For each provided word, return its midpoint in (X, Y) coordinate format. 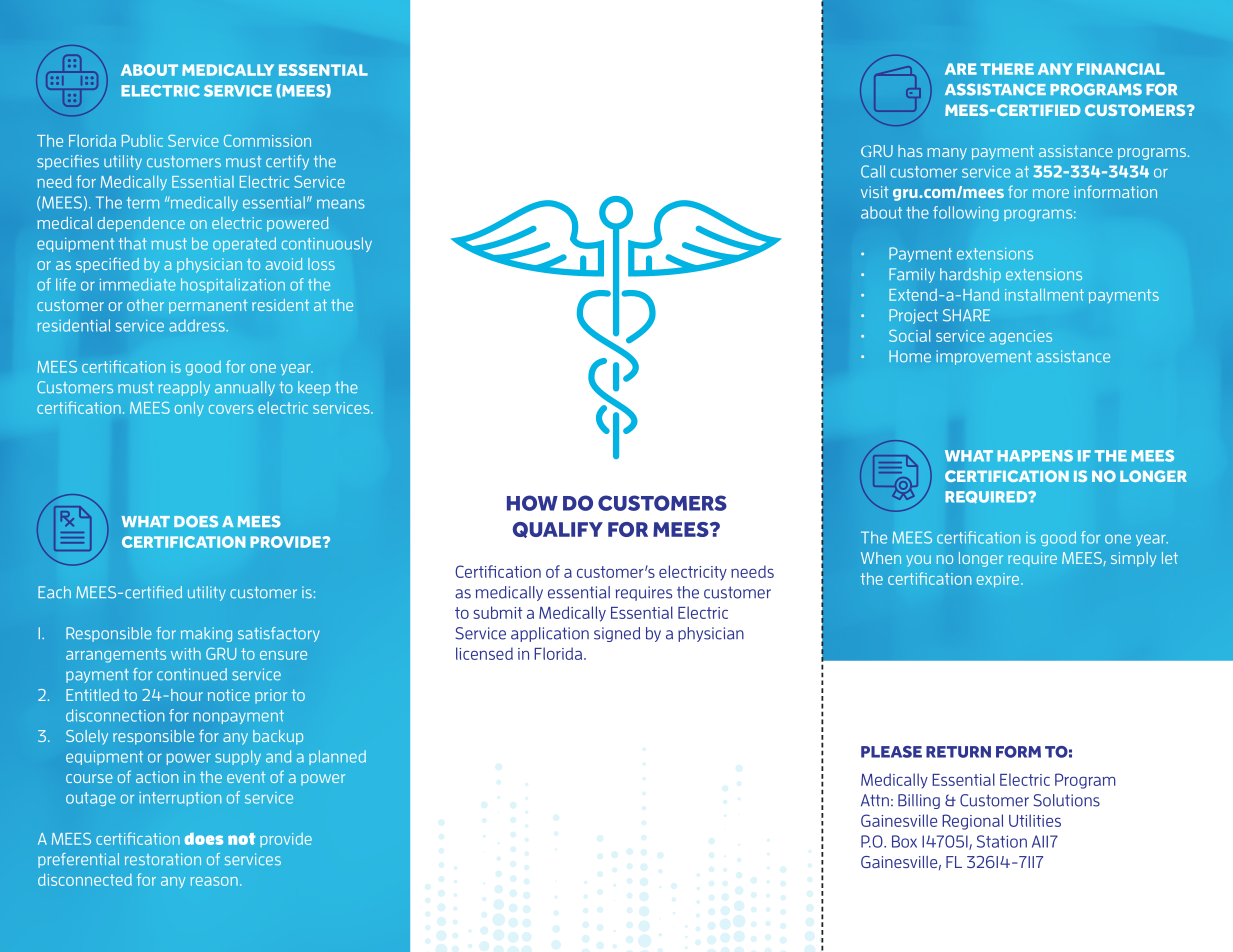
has (910, 151)
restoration (163, 859)
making (206, 634)
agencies (1021, 337)
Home (910, 356)
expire (999, 580)
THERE (1007, 69)
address (198, 325)
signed (617, 634)
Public (142, 140)
